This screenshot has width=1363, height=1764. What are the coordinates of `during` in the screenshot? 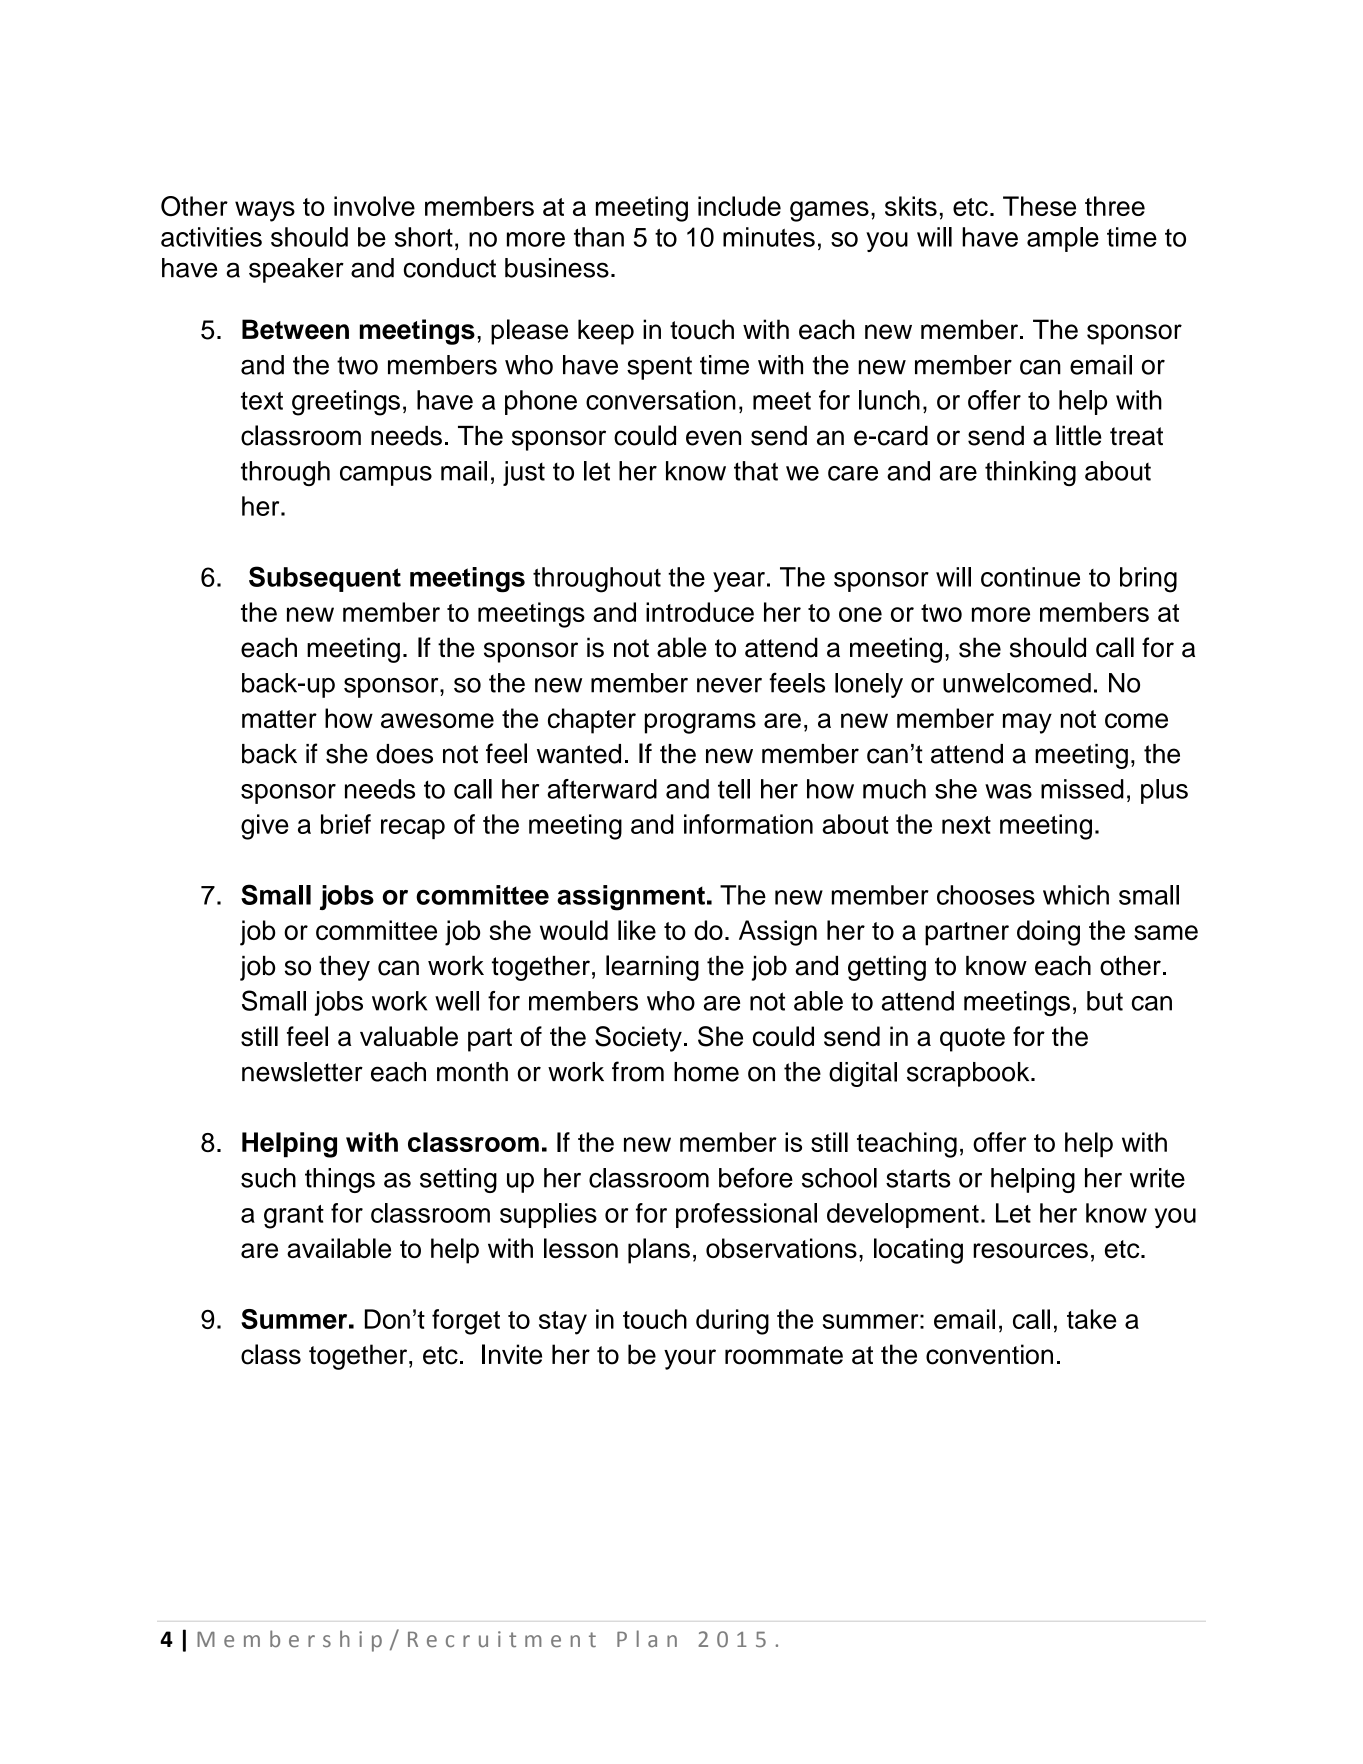 It's located at (732, 1322).
